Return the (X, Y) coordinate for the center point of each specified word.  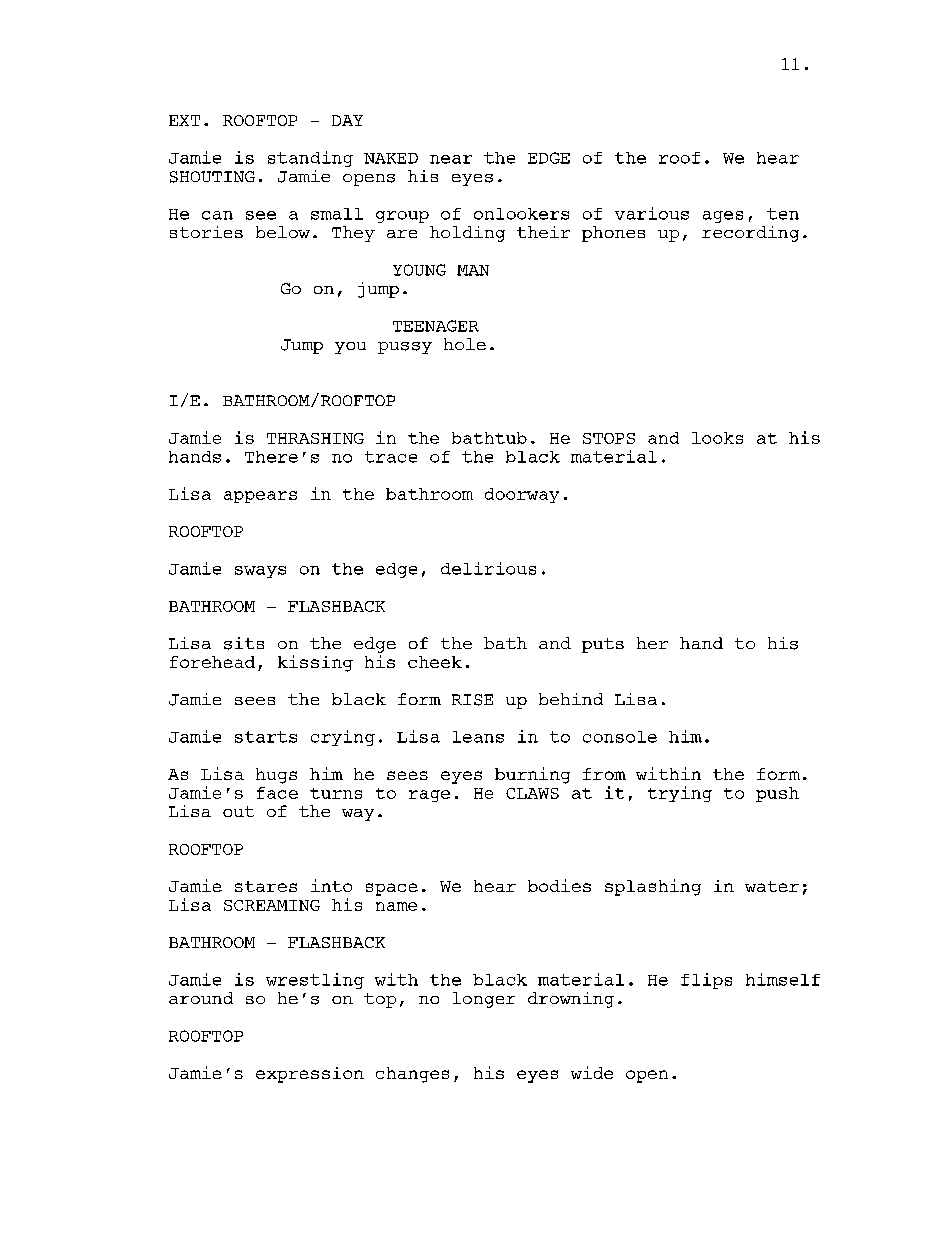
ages (723, 217)
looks (717, 438)
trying (680, 794)
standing (310, 159)
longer (484, 1000)
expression (310, 1075)
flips (706, 981)
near (451, 159)
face (277, 793)
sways (260, 572)
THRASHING (315, 438)
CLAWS (532, 793)
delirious (488, 568)
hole (465, 344)
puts (603, 645)
